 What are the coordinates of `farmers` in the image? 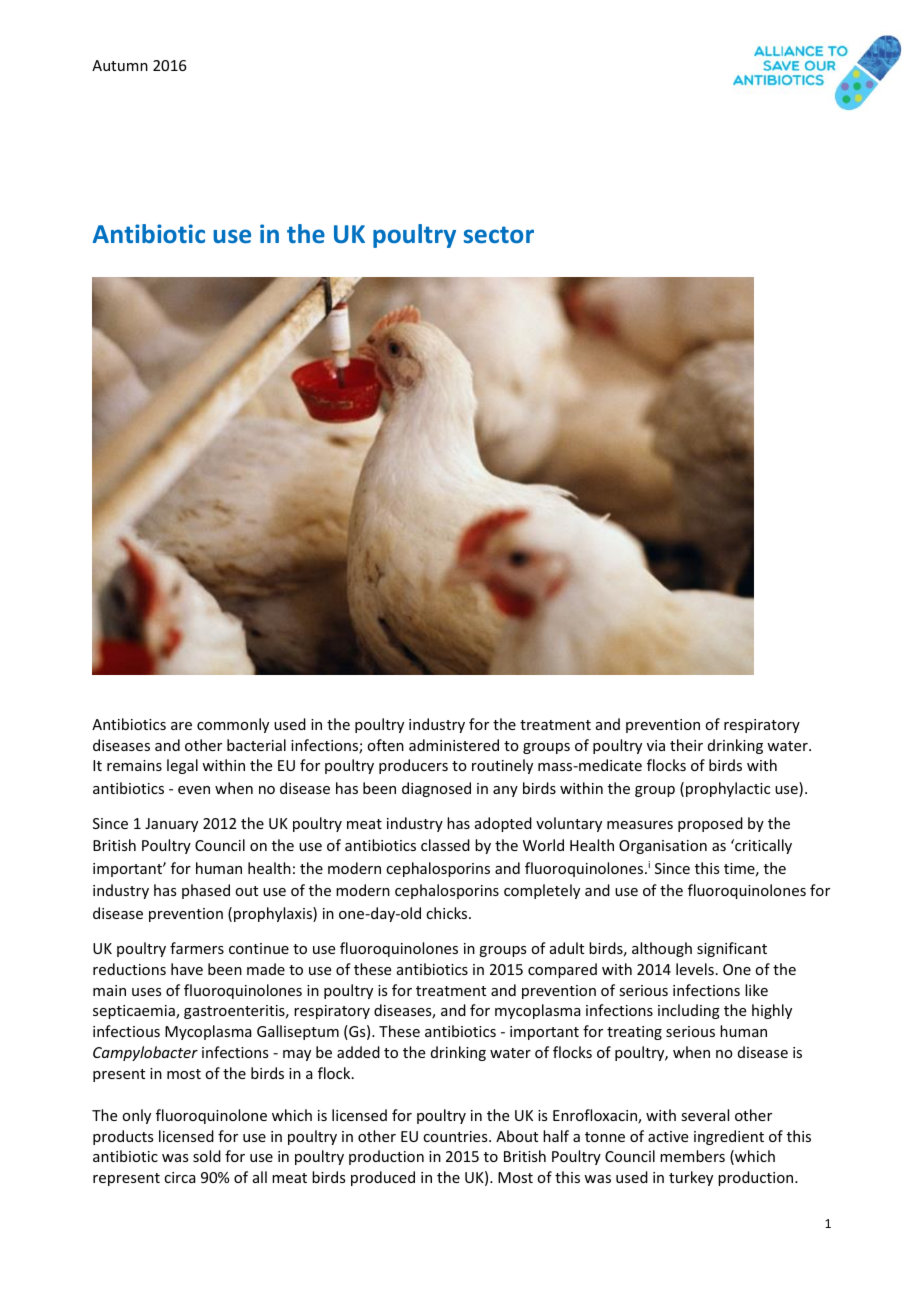 It's located at (197, 948).
